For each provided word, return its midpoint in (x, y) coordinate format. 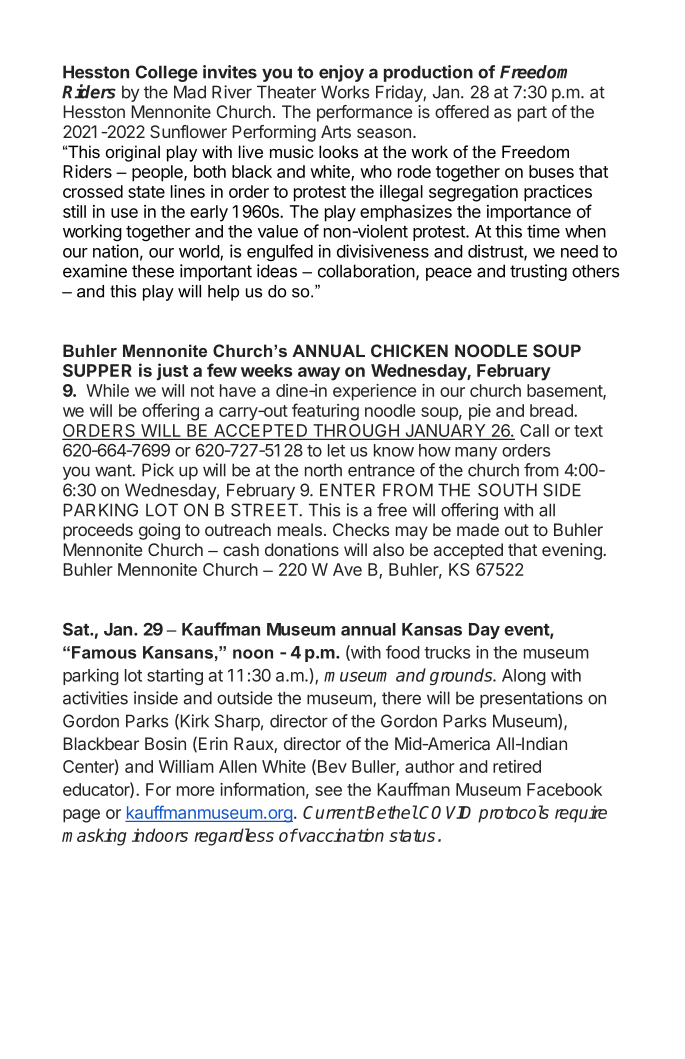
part (532, 114)
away (319, 374)
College (167, 73)
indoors (160, 835)
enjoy (341, 73)
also (388, 549)
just (172, 372)
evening (573, 551)
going (159, 531)
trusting (538, 272)
